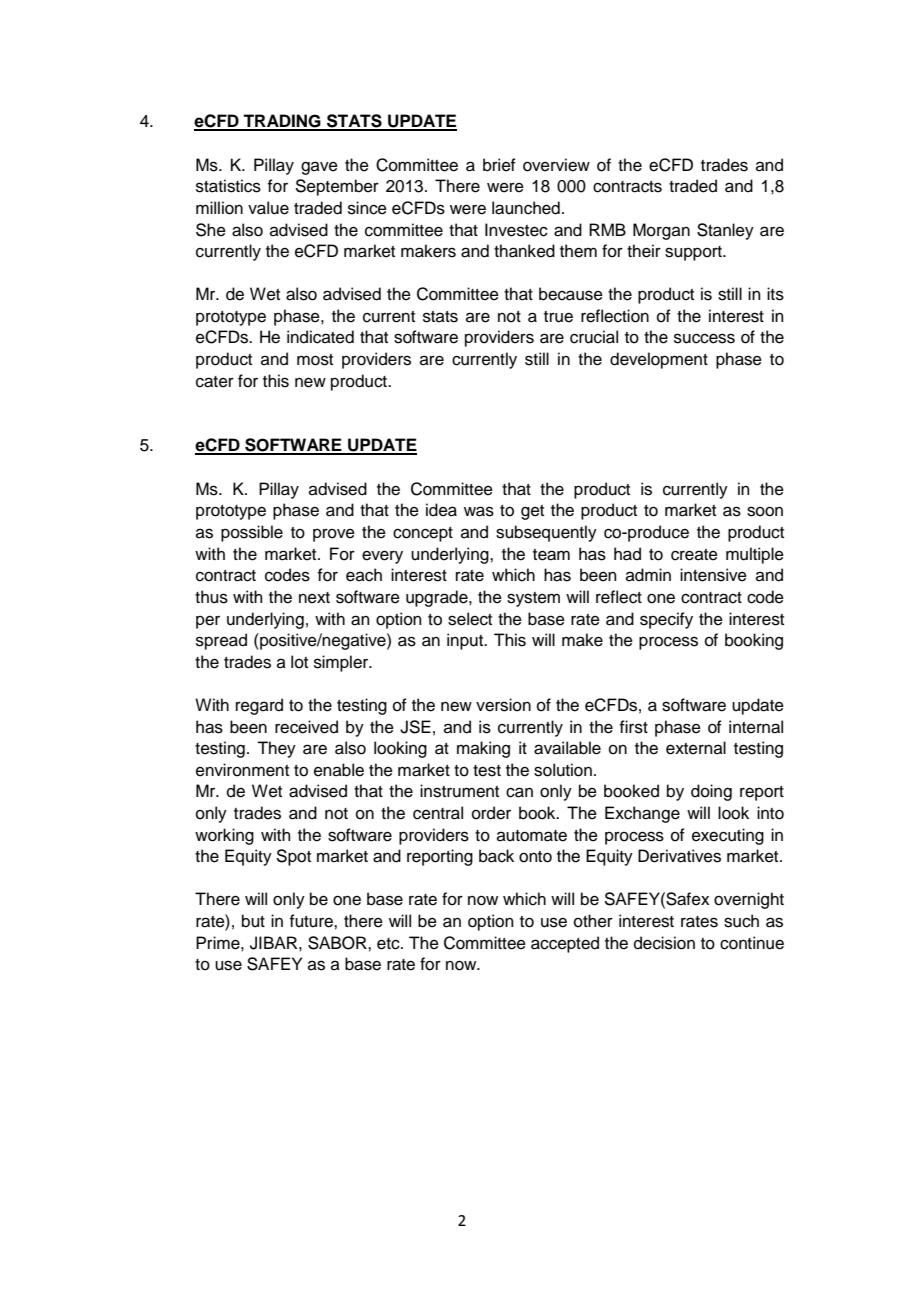 This screenshot has height=1307, width=924. What do you see at coordinates (704, 338) in the screenshot?
I see `success` at bounding box center [704, 338].
